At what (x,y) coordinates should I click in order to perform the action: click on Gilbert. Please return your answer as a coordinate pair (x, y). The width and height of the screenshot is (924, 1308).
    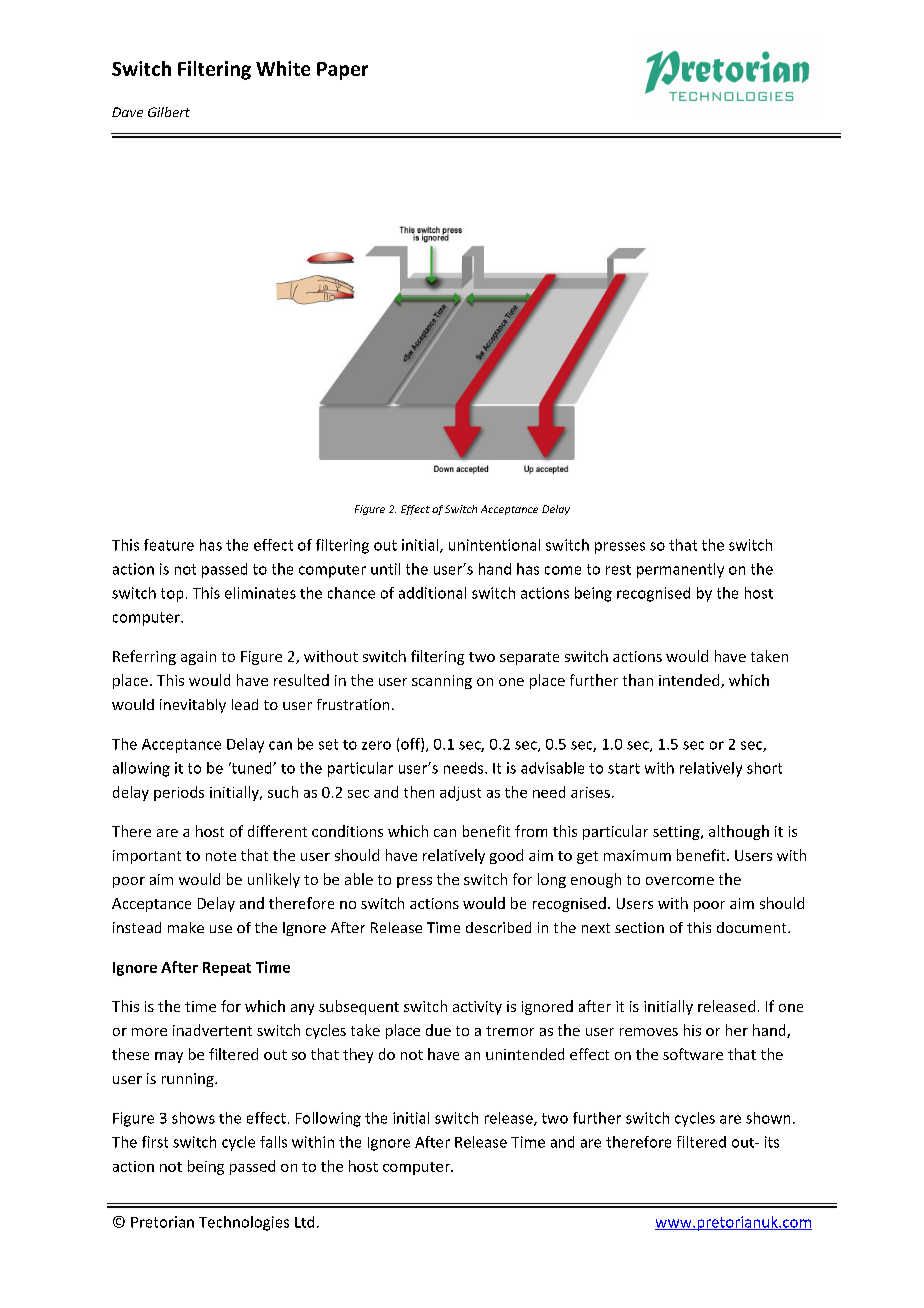
    Looking at the image, I should click on (169, 112).
